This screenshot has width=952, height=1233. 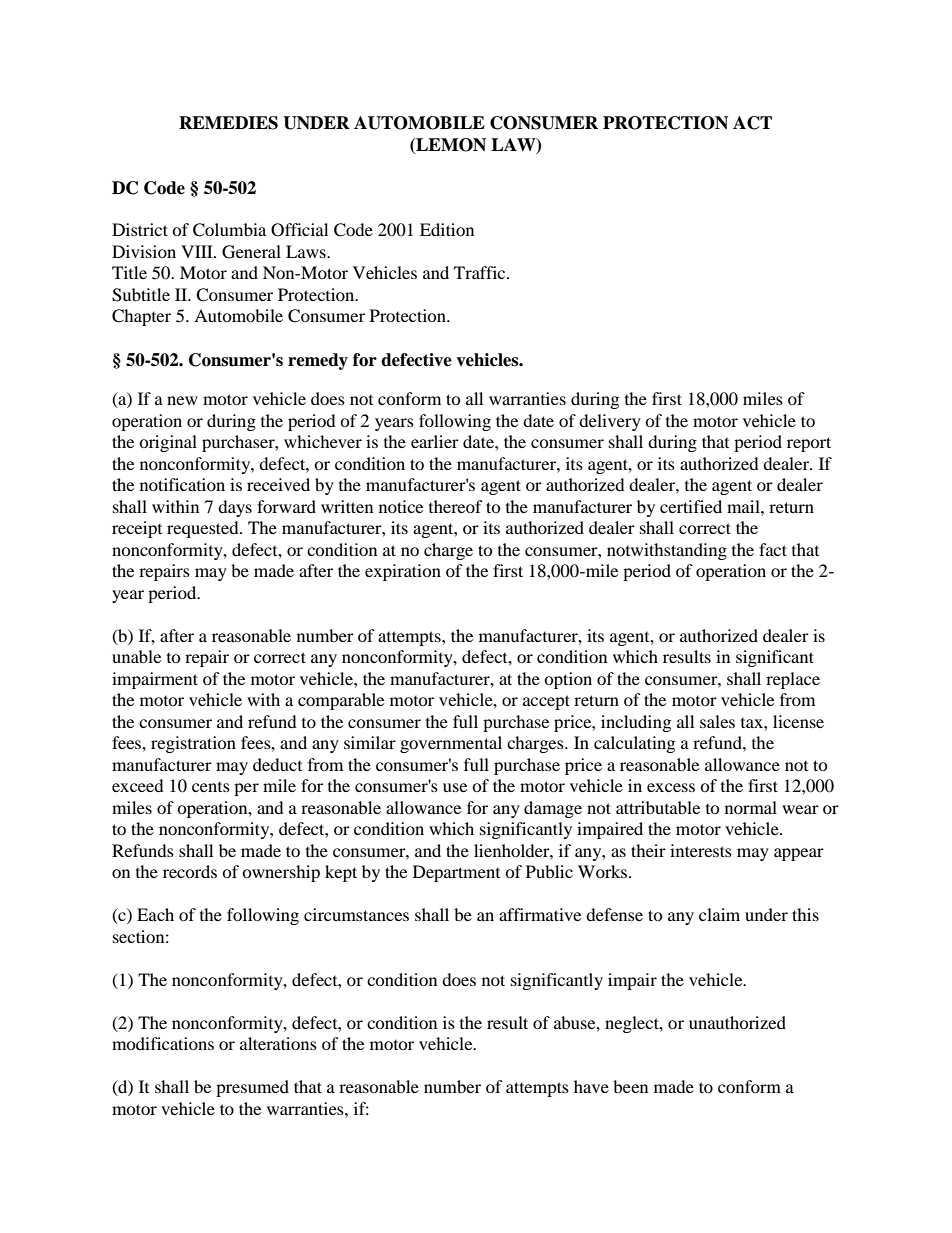 What do you see at coordinates (691, 506) in the screenshot?
I see `certified` at bounding box center [691, 506].
